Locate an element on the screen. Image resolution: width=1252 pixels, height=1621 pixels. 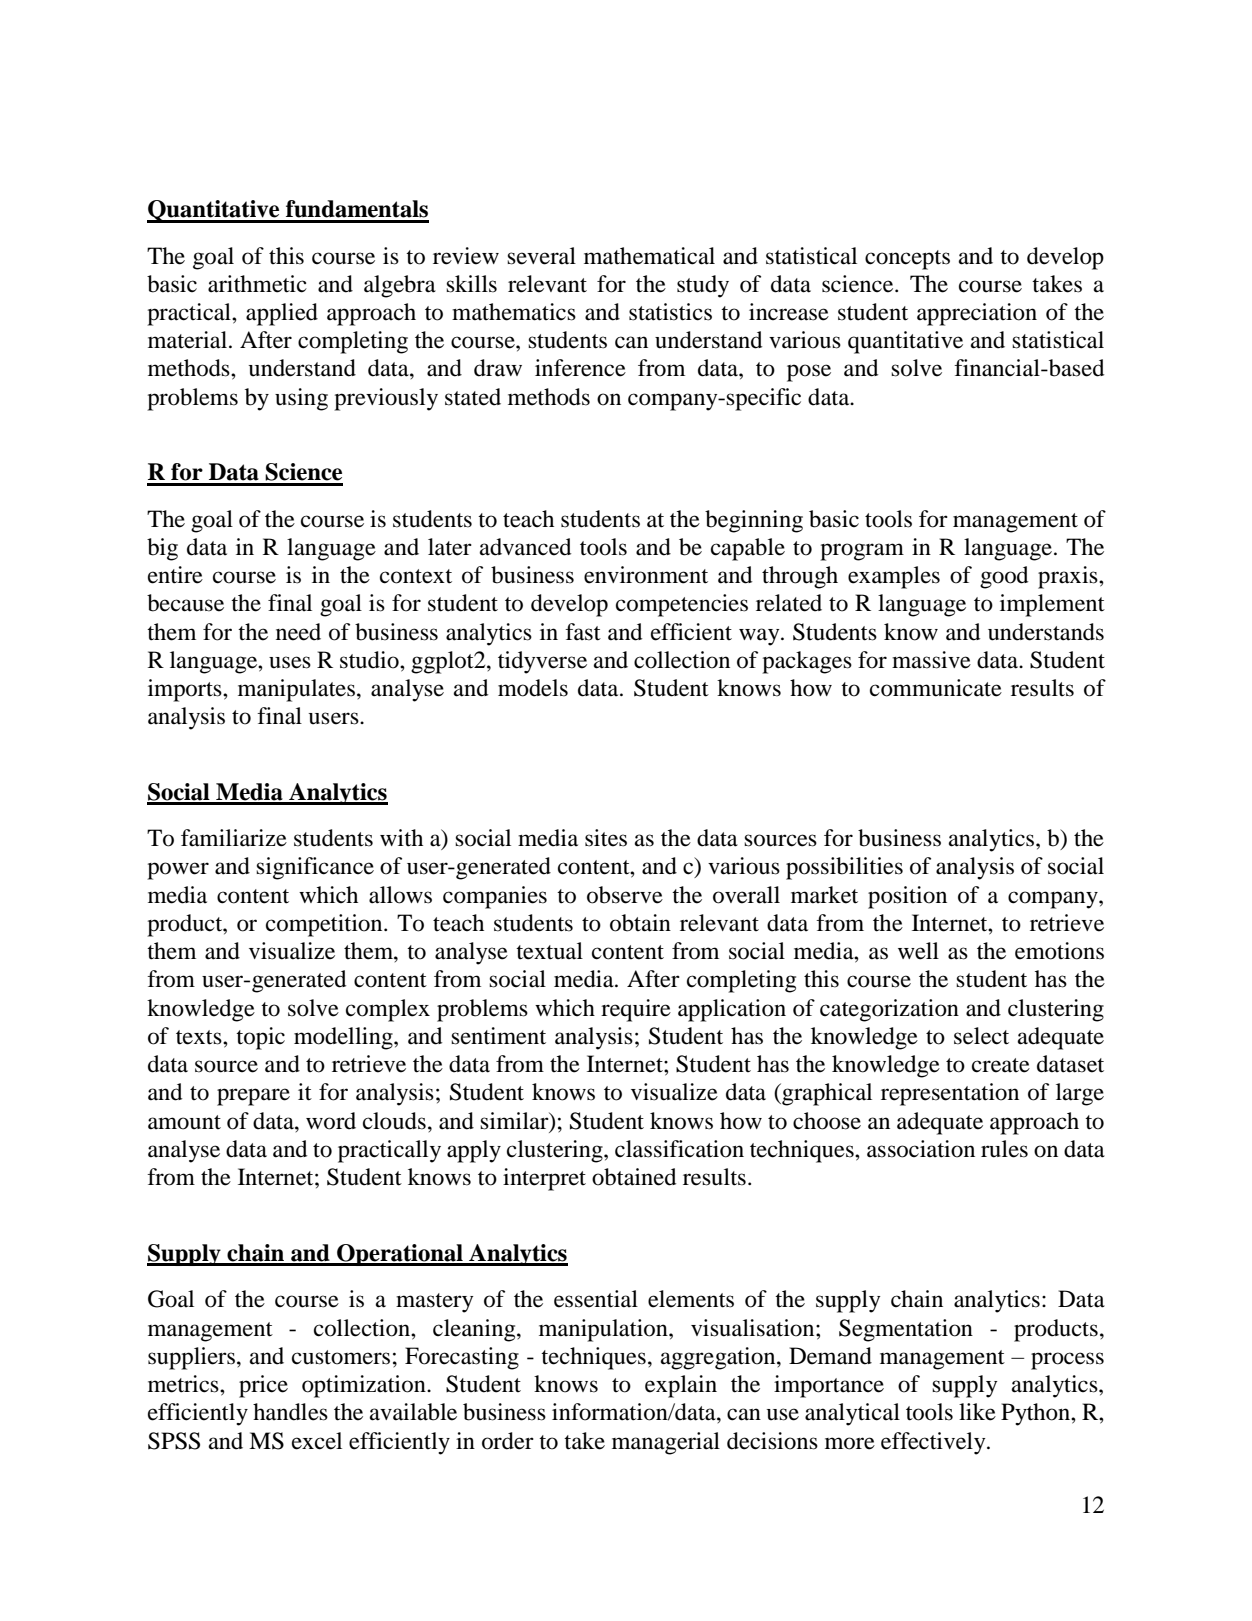
prepare is located at coordinates (253, 1097).
